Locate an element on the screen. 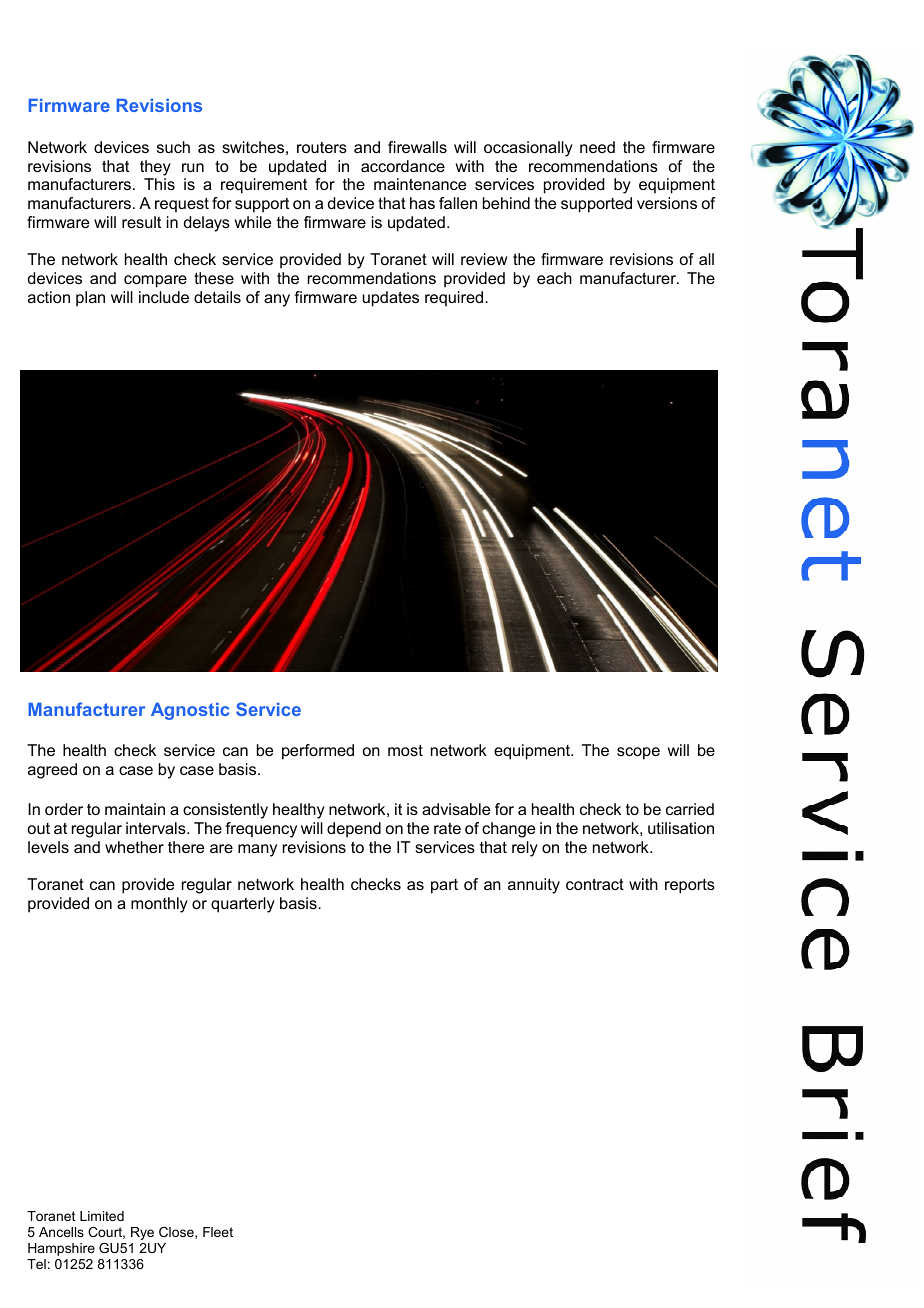 The image size is (924, 1308). Agnostic is located at coordinates (190, 711).
